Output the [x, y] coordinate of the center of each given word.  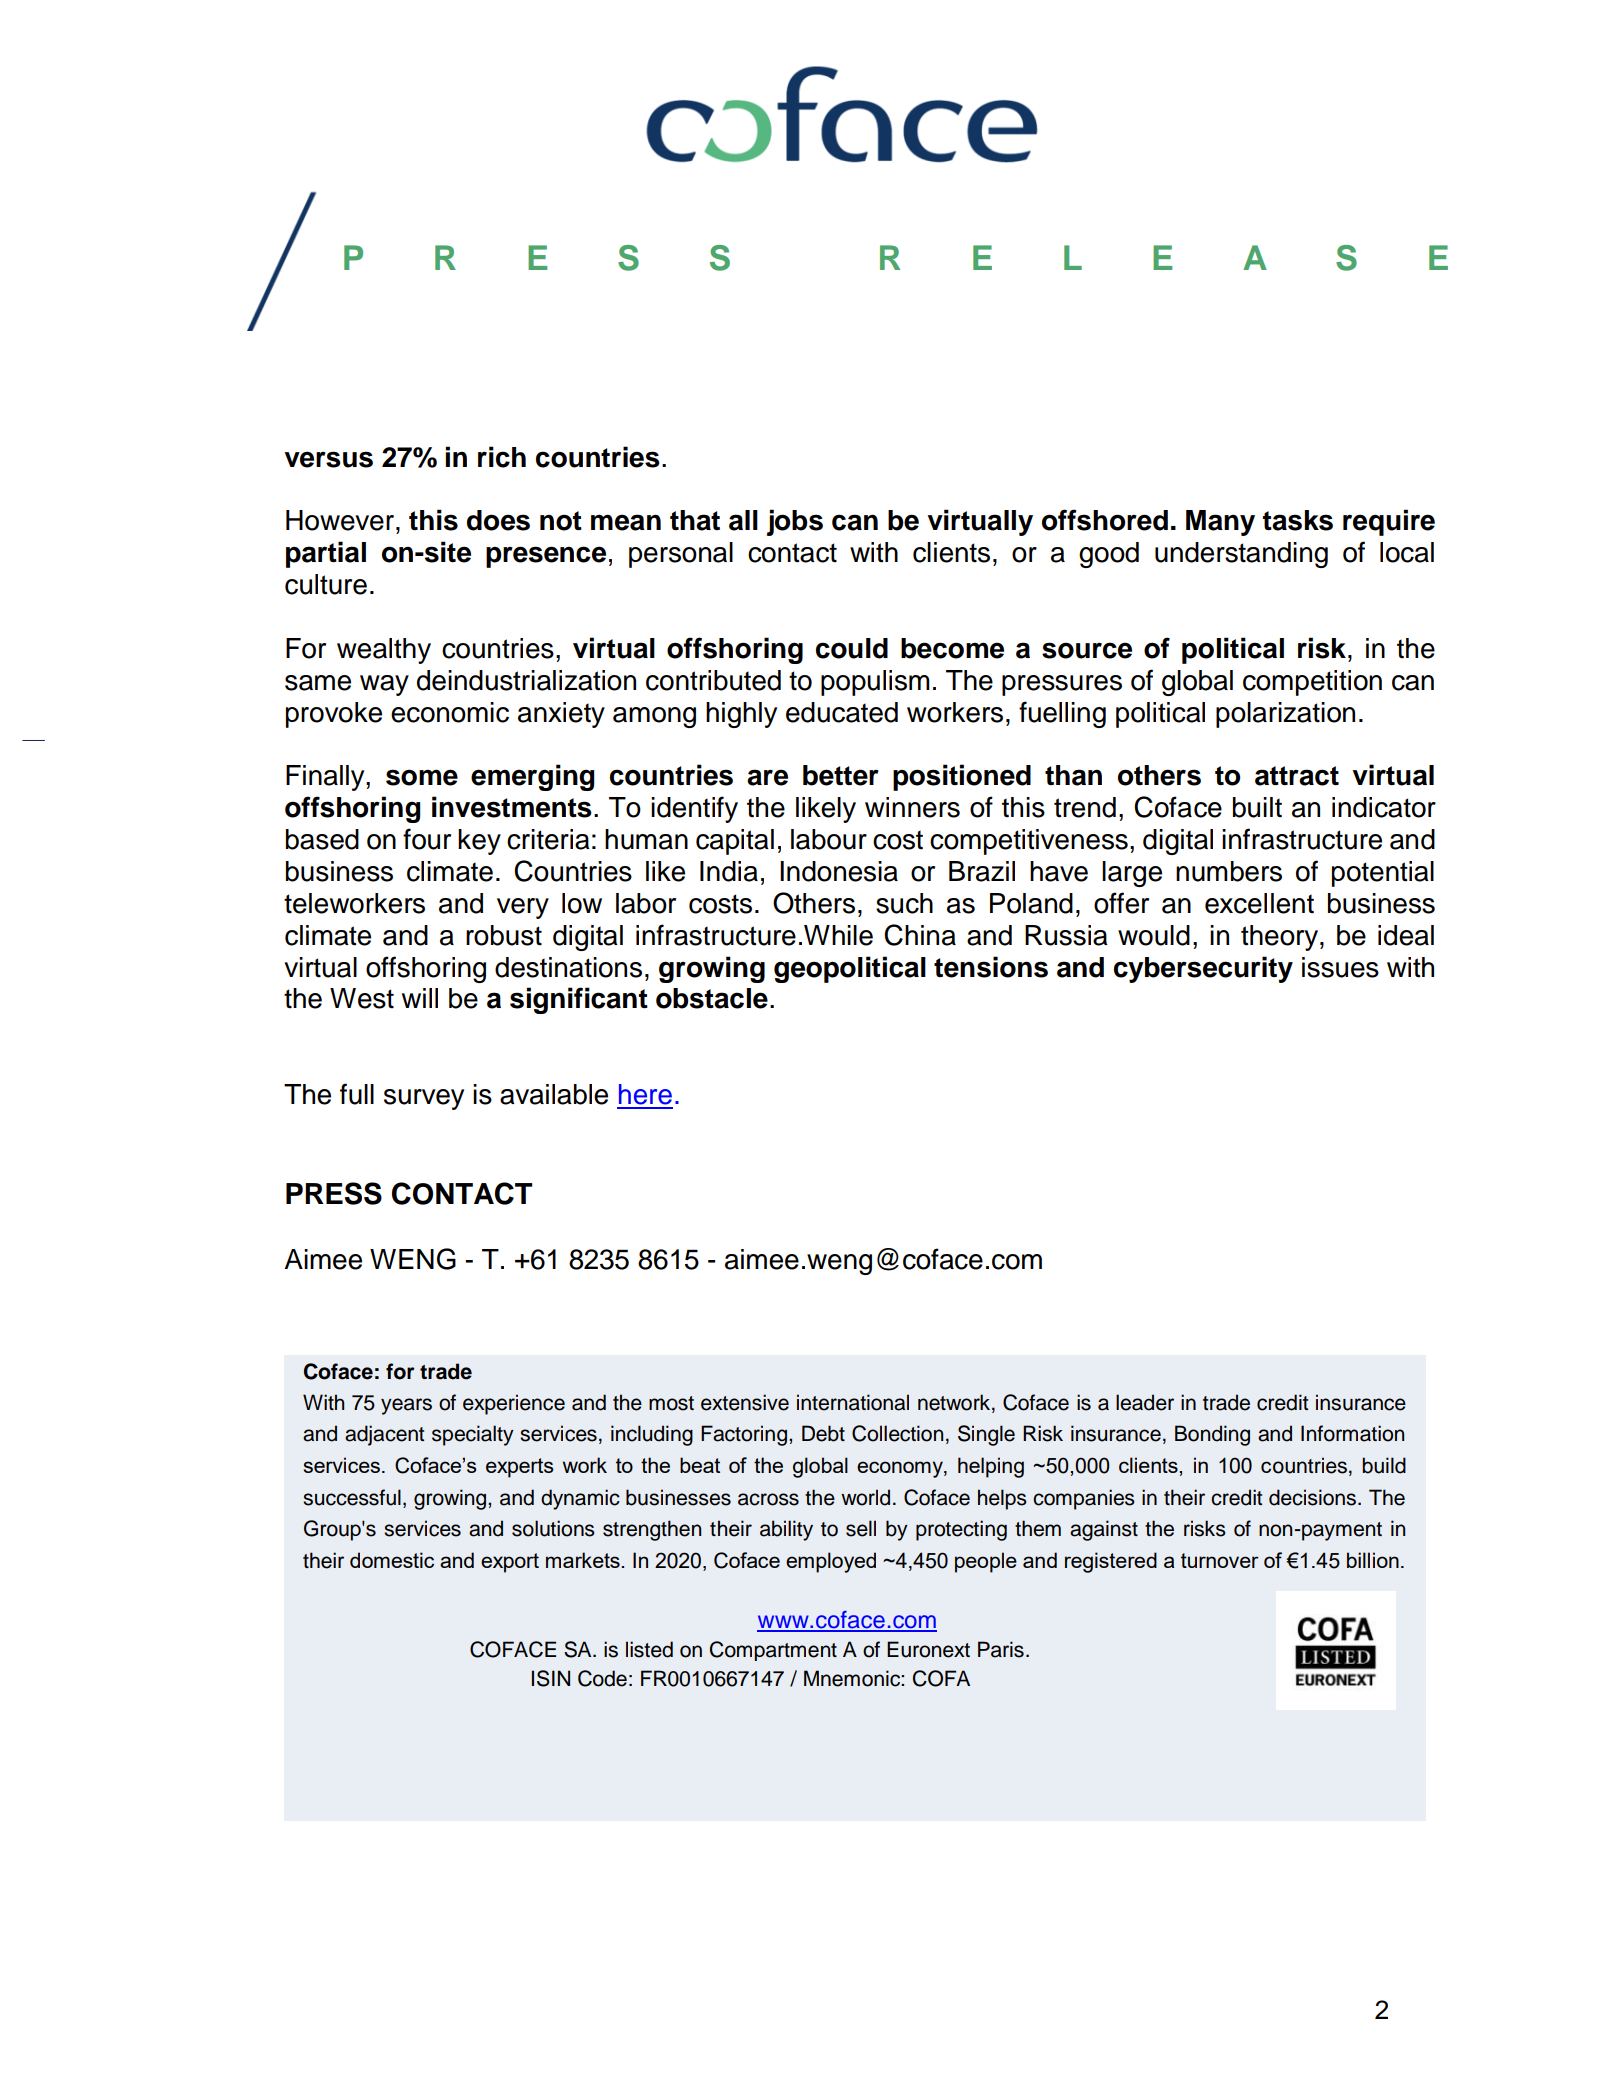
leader [1145, 1402]
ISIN [551, 1678]
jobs [795, 522]
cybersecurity [1203, 969]
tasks [1298, 520]
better [841, 775]
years [406, 1406]
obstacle [712, 998]
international [853, 1402]
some [422, 777]
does [498, 520]
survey [424, 1099]
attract [1297, 776]
